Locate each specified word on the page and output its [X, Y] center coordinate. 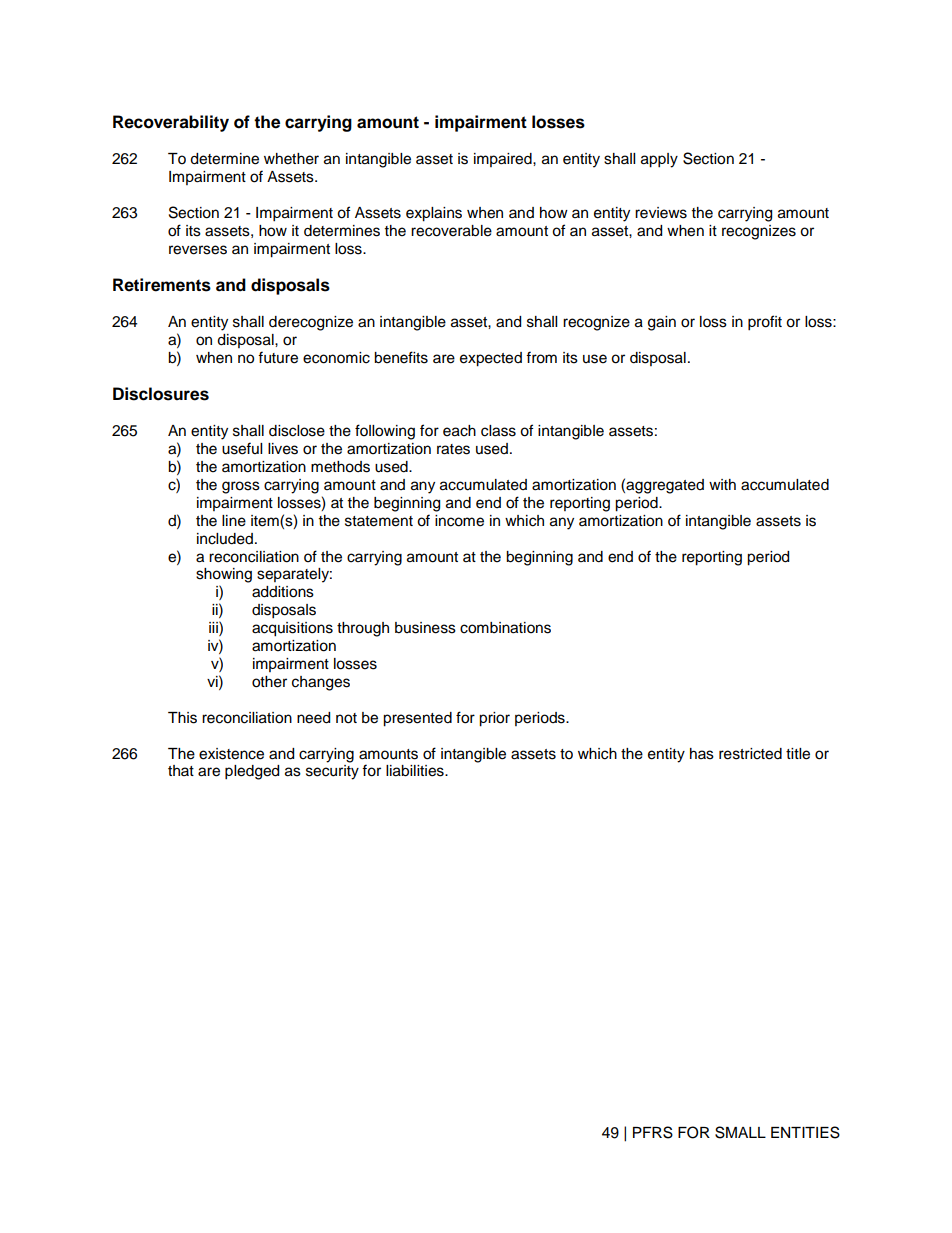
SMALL [740, 1132]
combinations [505, 628]
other [269, 682]
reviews [661, 213]
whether [291, 159]
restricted [750, 754]
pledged [252, 772]
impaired [504, 160]
